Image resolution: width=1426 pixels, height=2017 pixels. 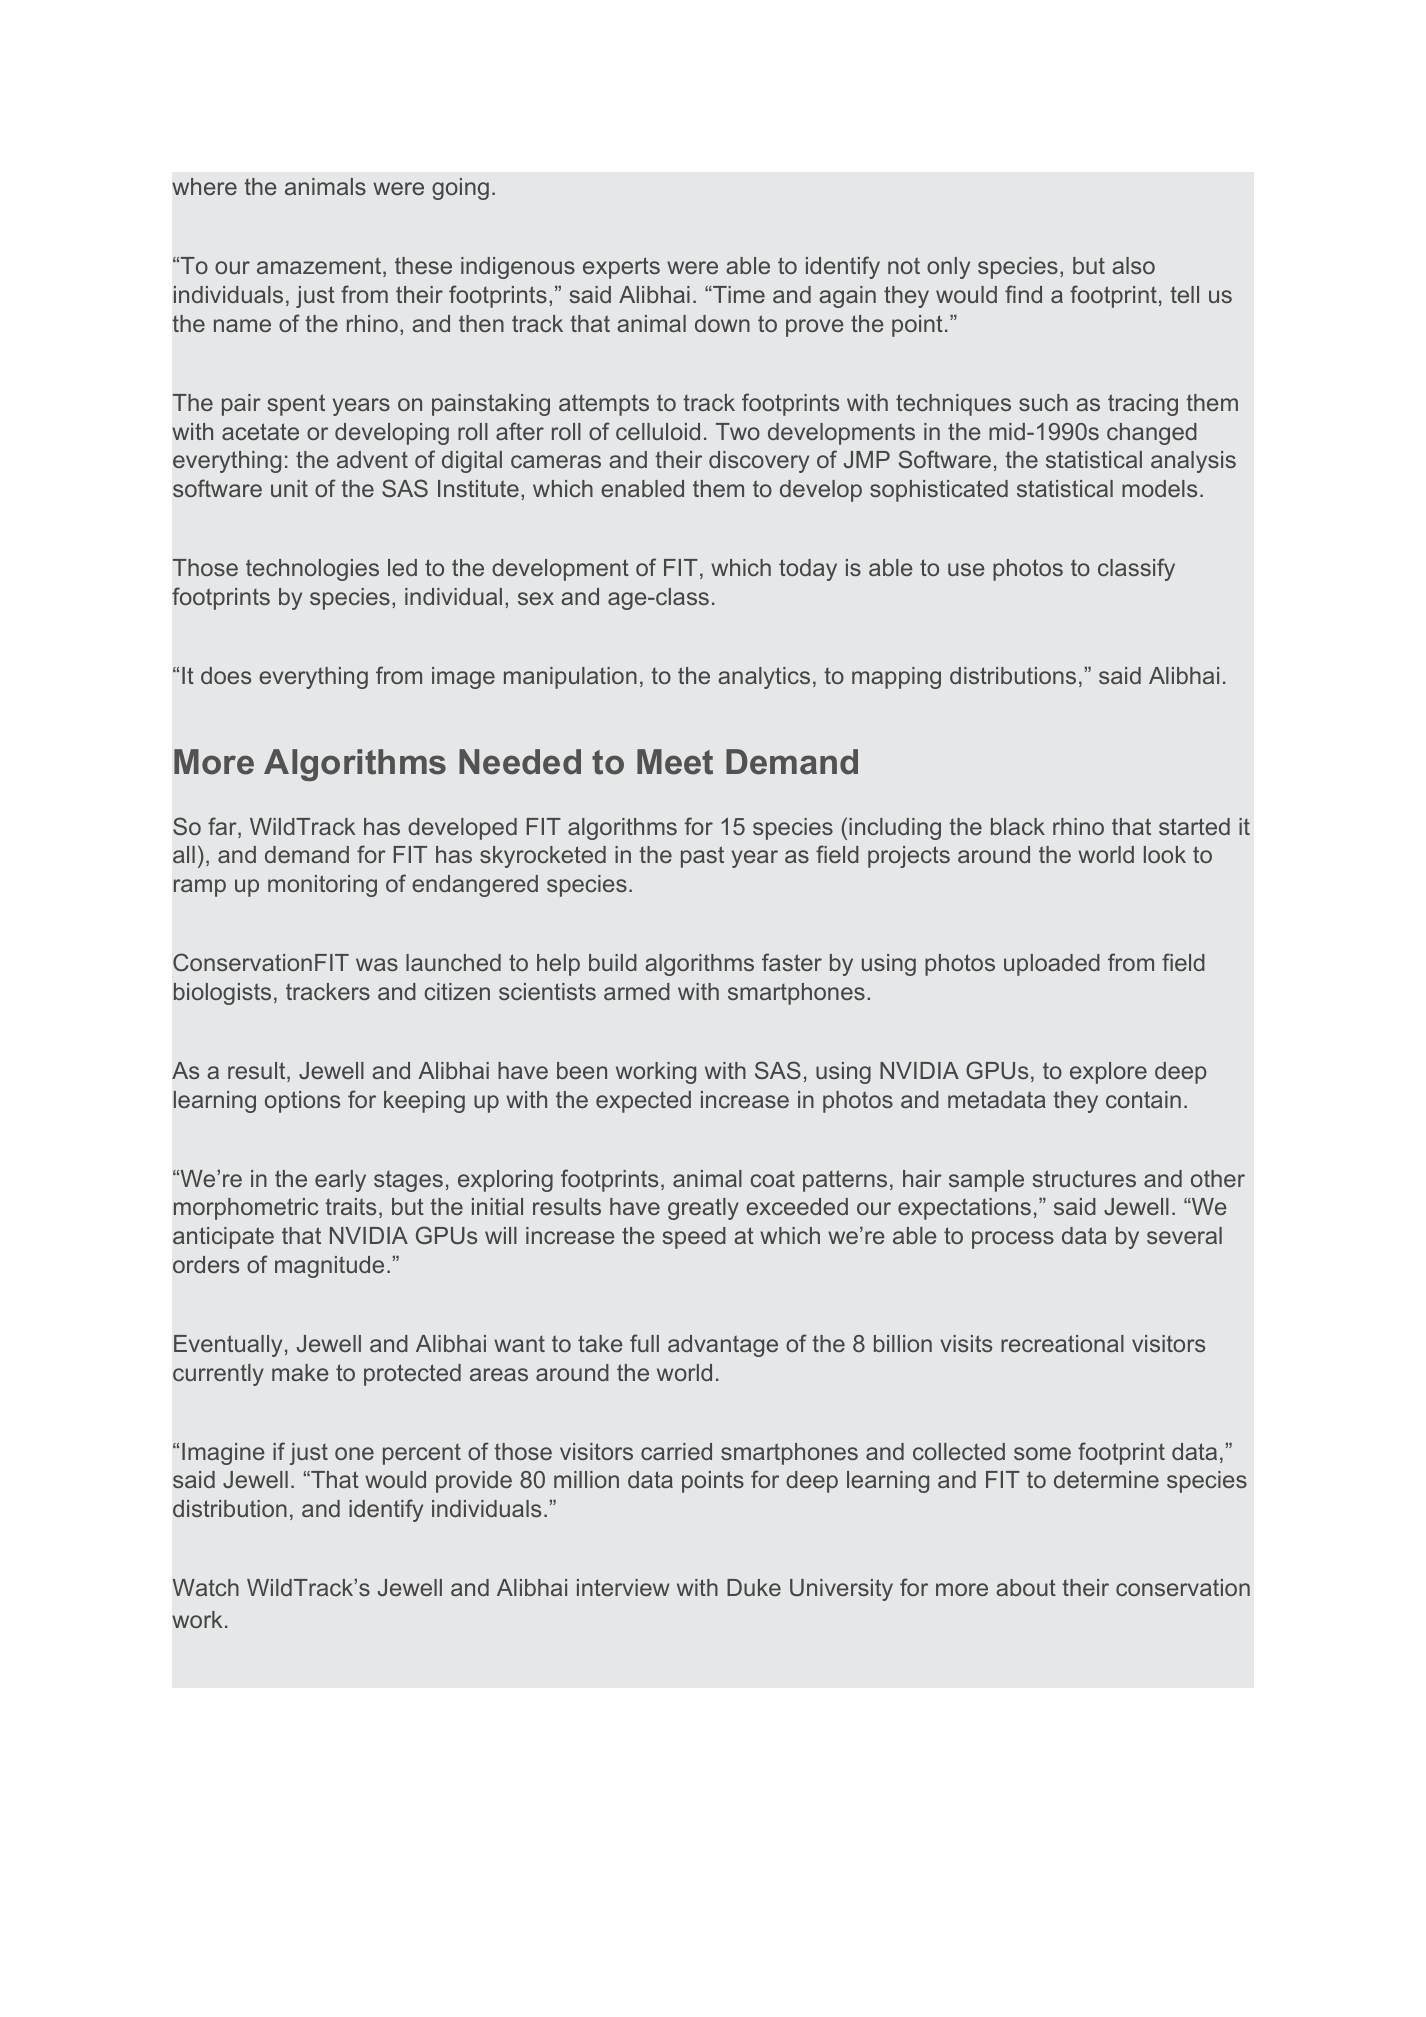 What do you see at coordinates (1133, 265) in the screenshot?
I see `also` at bounding box center [1133, 265].
